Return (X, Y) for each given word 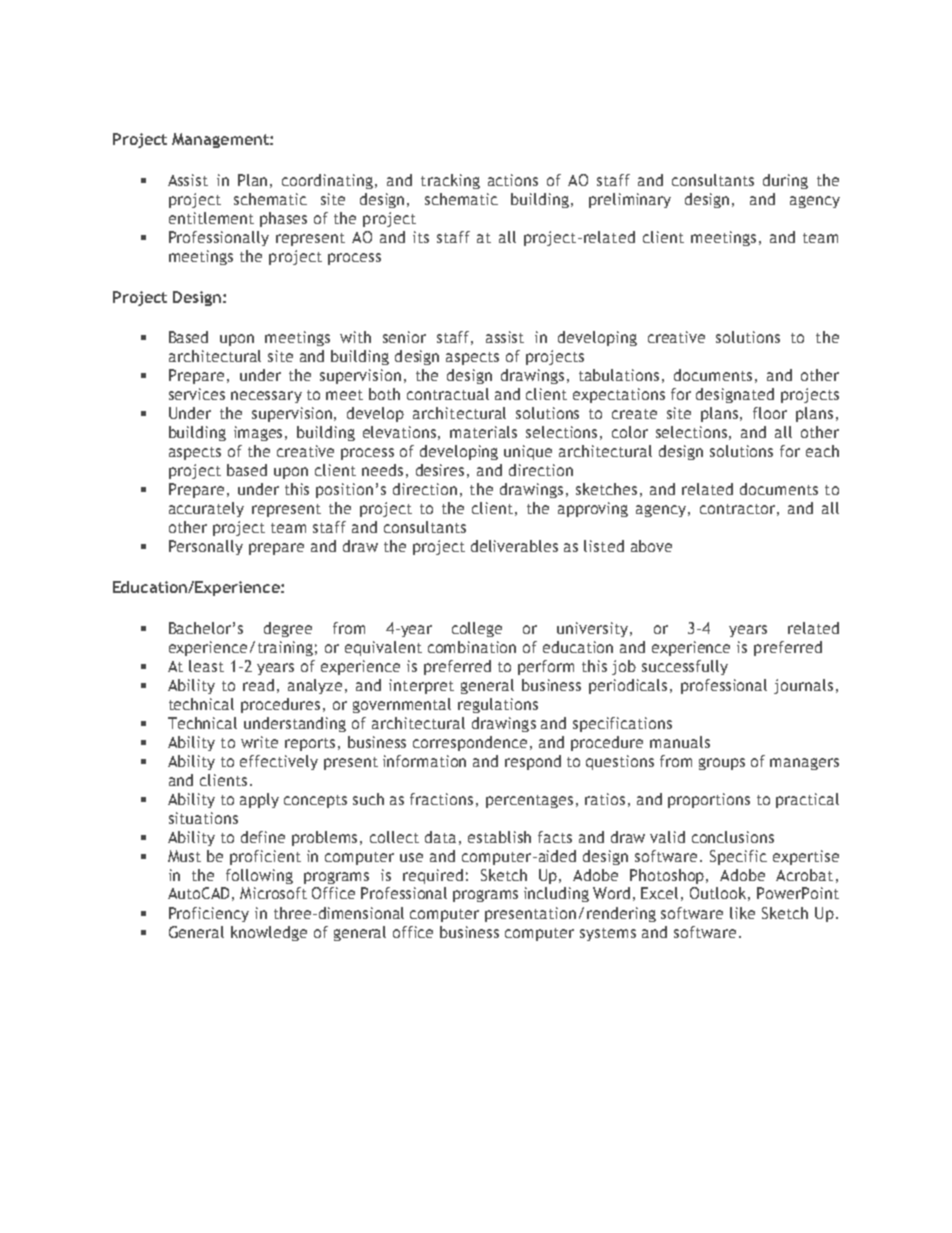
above (651, 546)
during (785, 181)
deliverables (514, 546)
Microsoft (273, 893)
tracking (450, 181)
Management (221, 140)
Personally (206, 547)
